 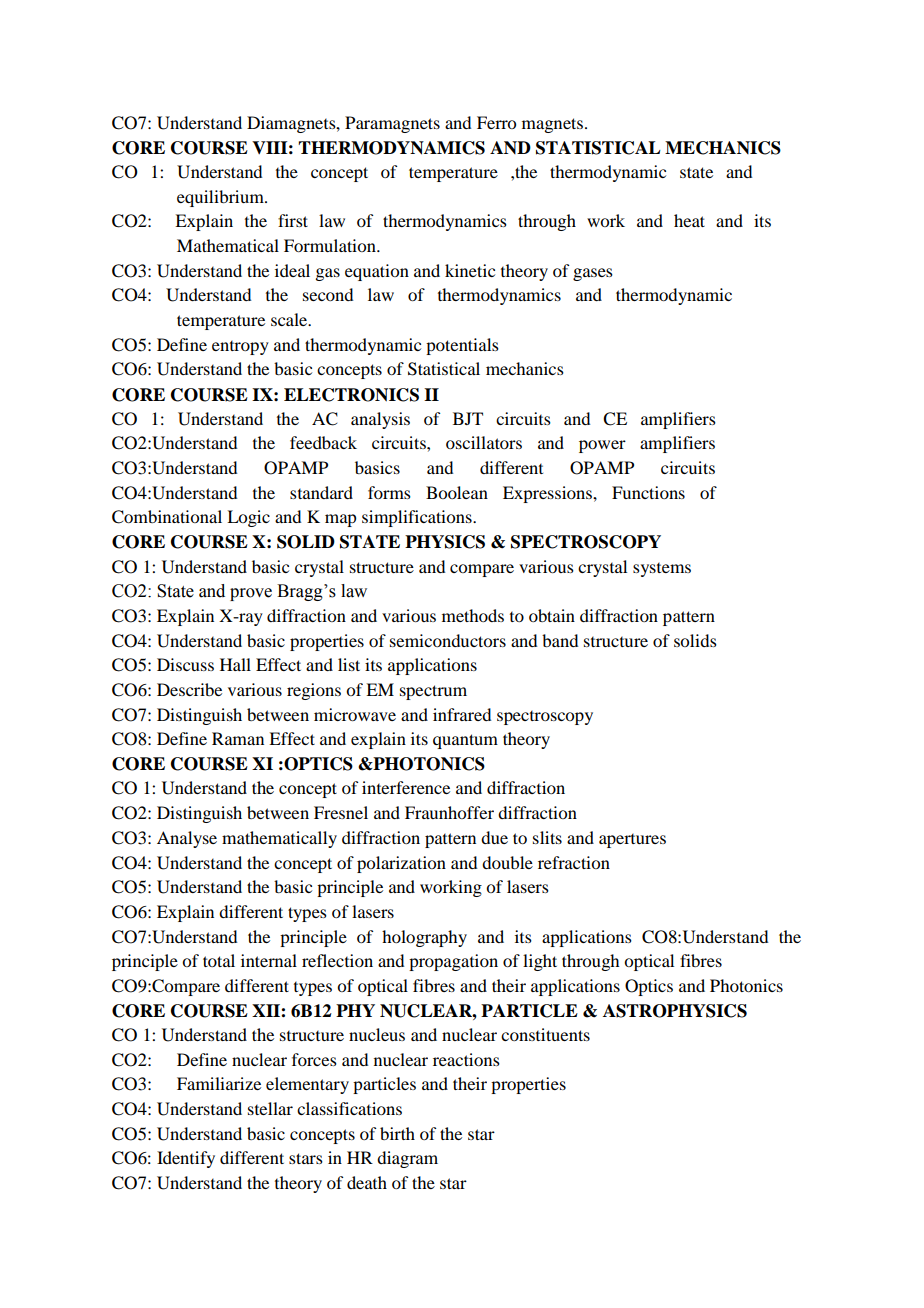 What do you see at coordinates (593, 274) in the image?
I see `gases` at bounding box center [593, 274].
